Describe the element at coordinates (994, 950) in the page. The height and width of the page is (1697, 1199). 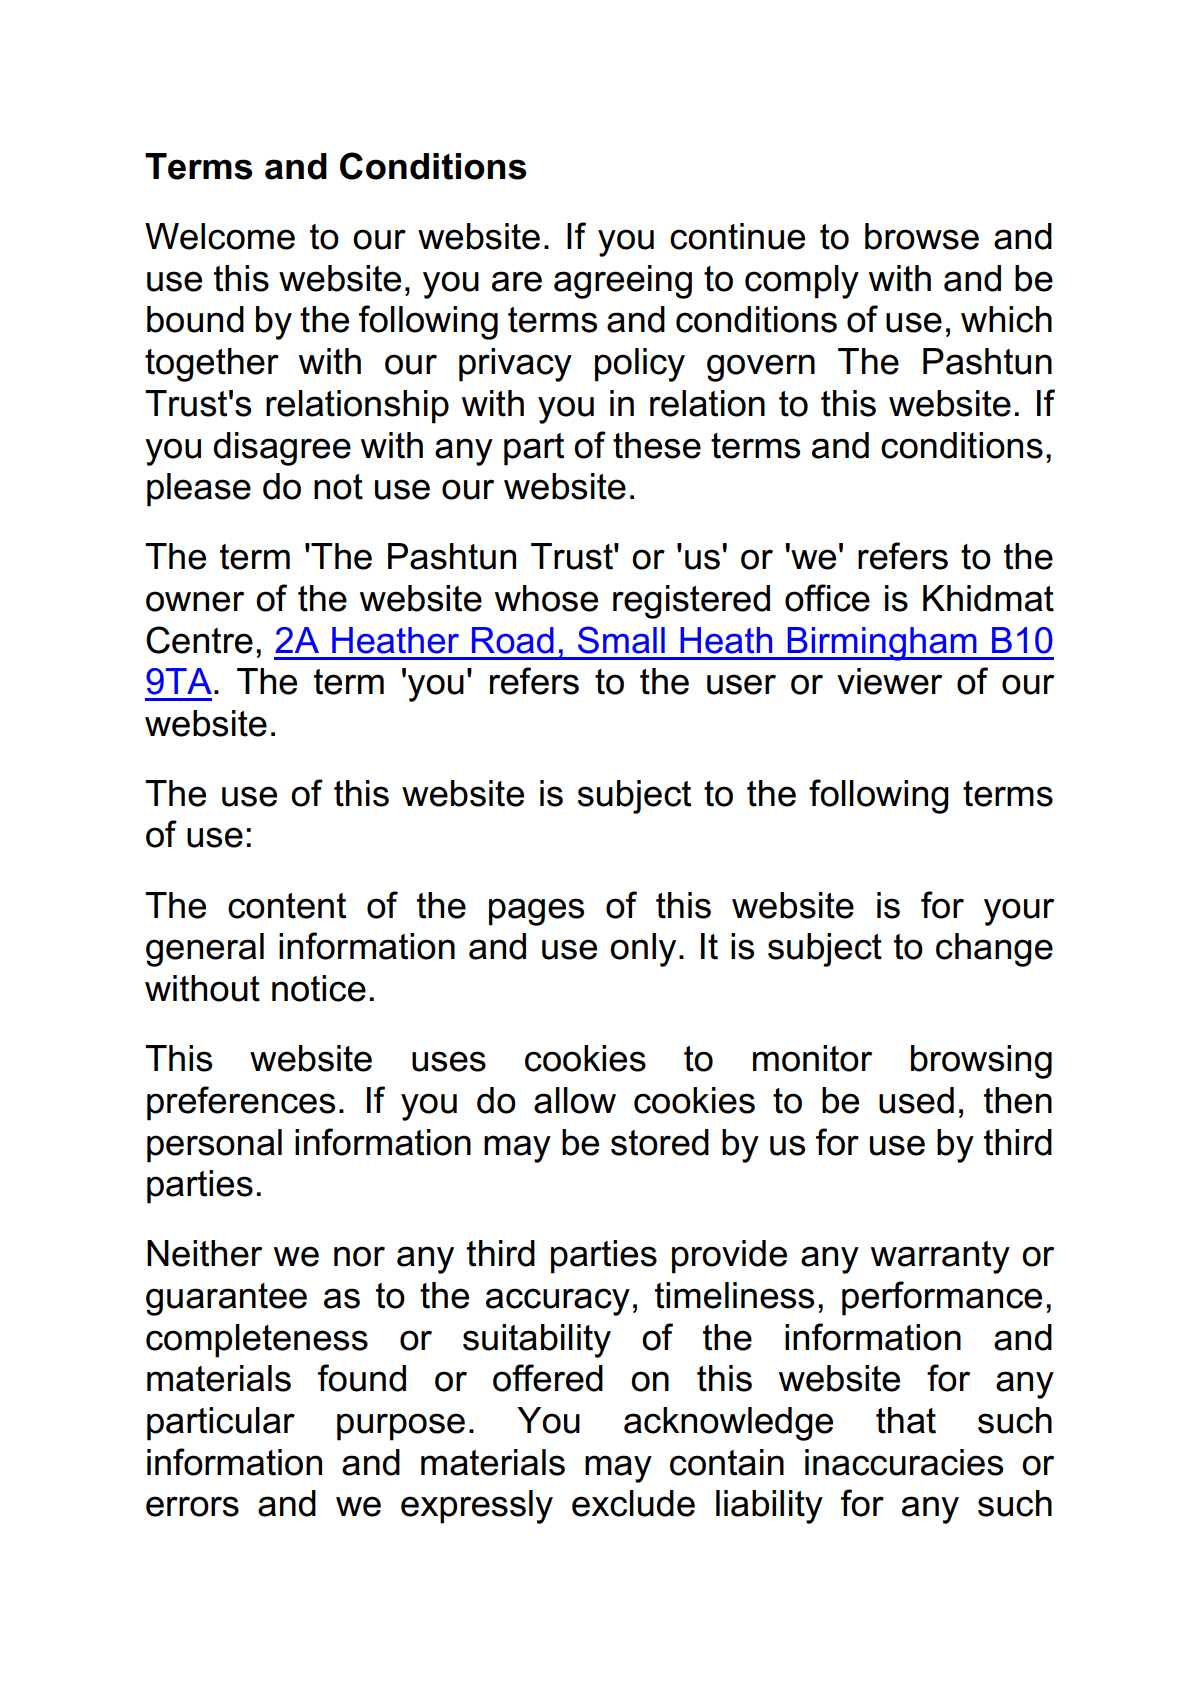
I see `change` at that location.
